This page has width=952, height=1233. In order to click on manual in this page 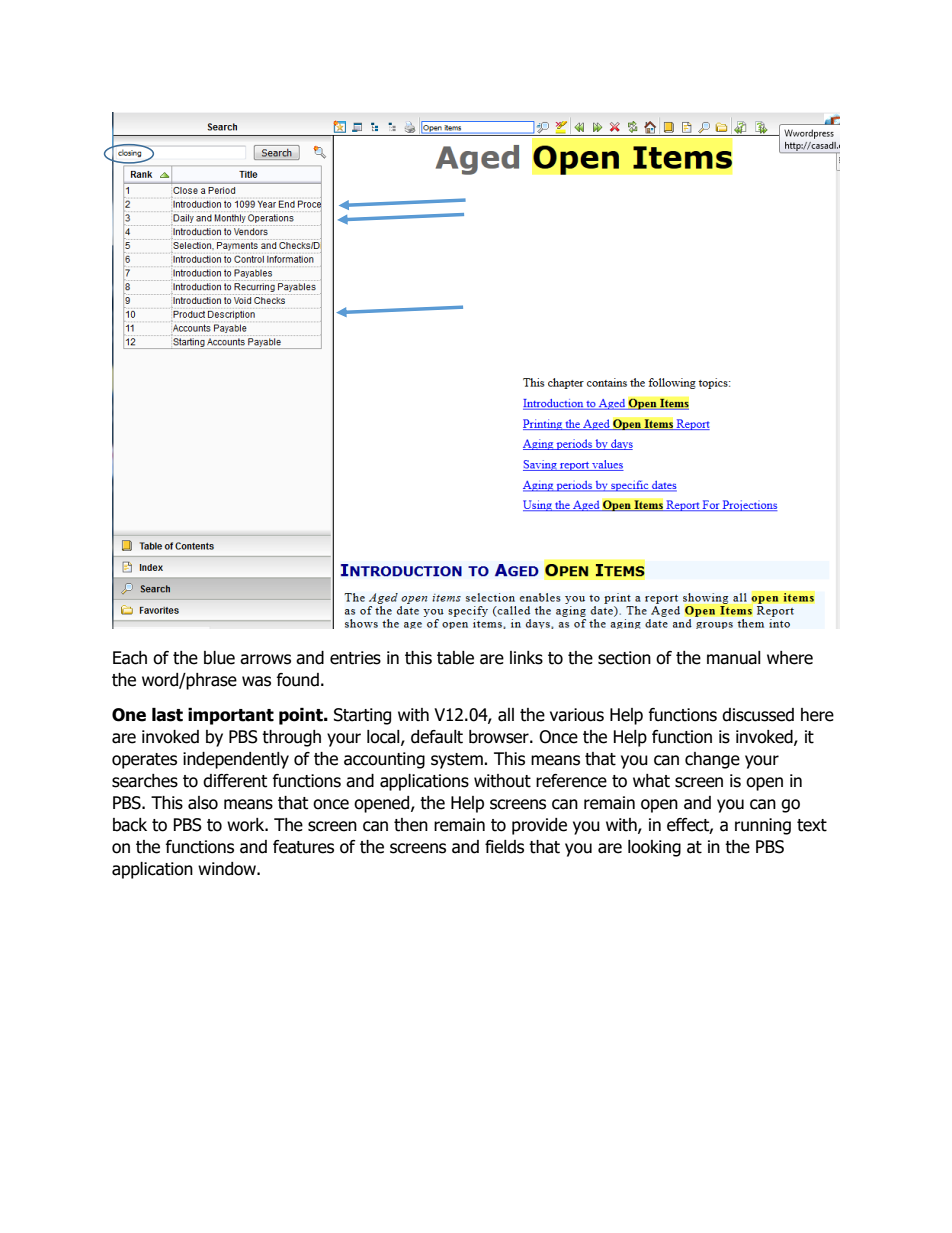, I will do `click(734, 658)`.
